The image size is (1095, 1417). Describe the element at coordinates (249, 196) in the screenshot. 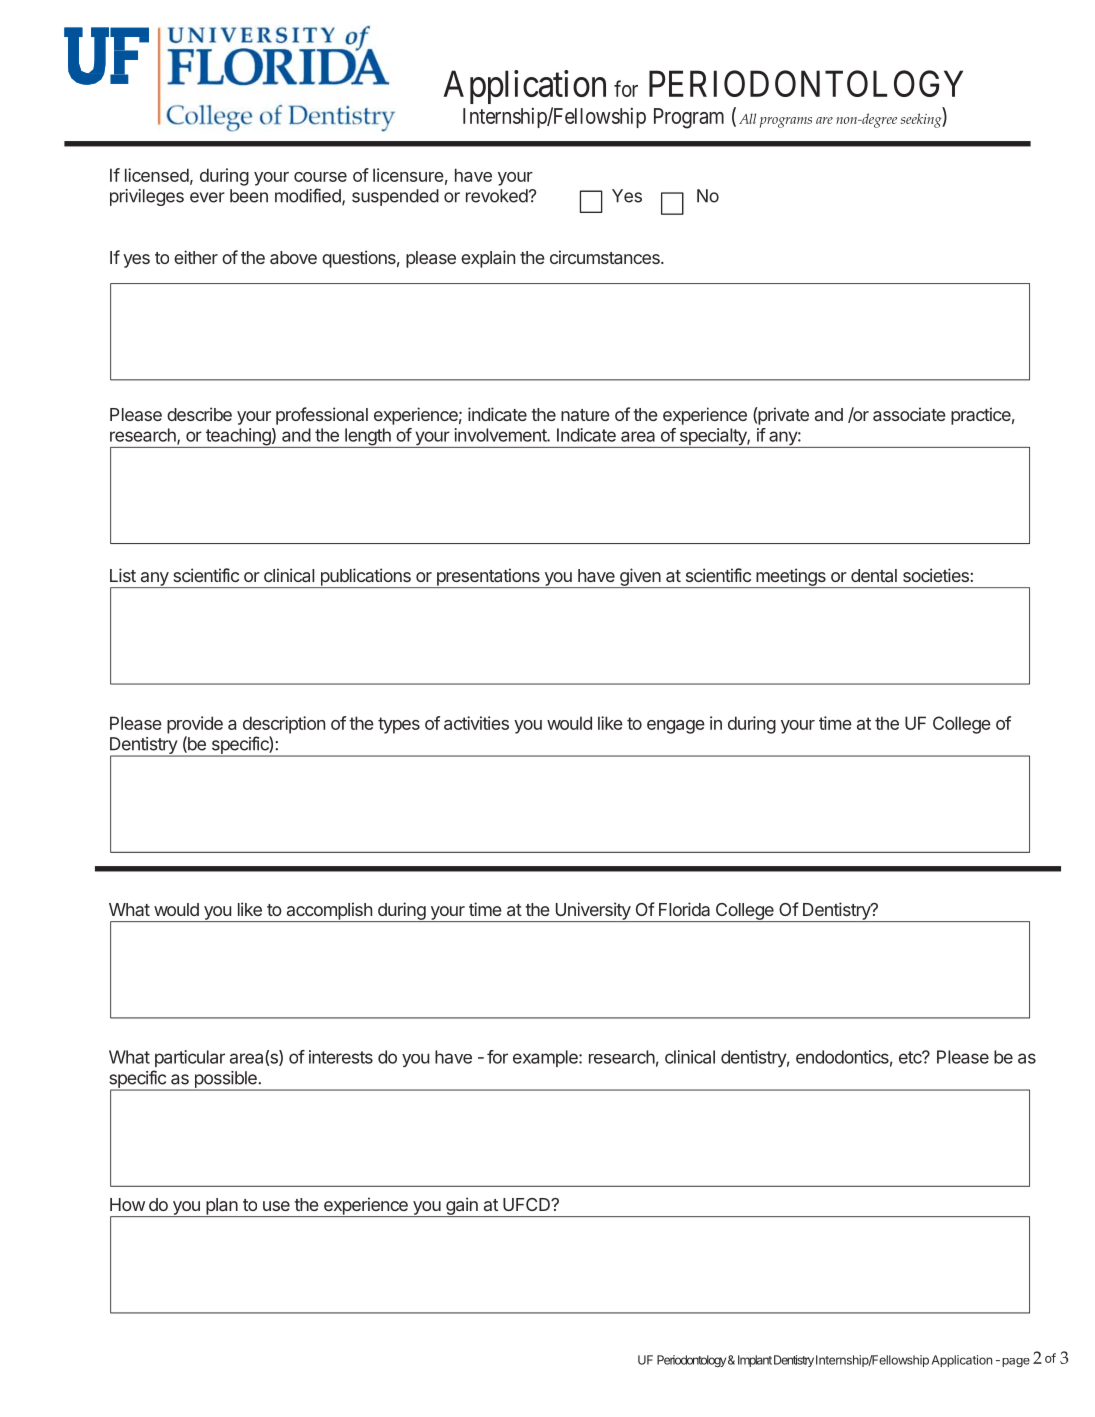

I see `been` at that location.
